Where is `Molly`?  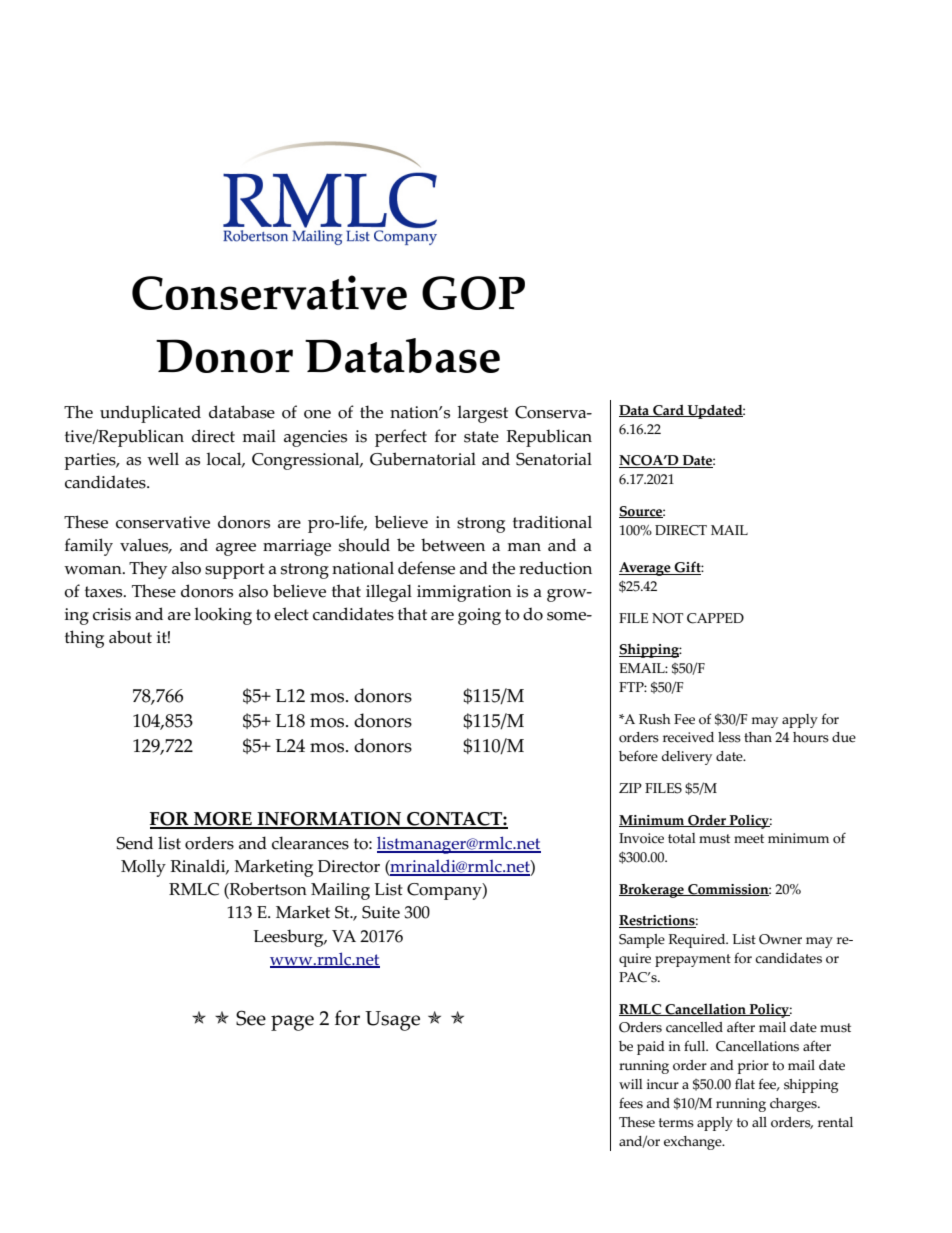 Molly is located at coordinates (143, 868).
